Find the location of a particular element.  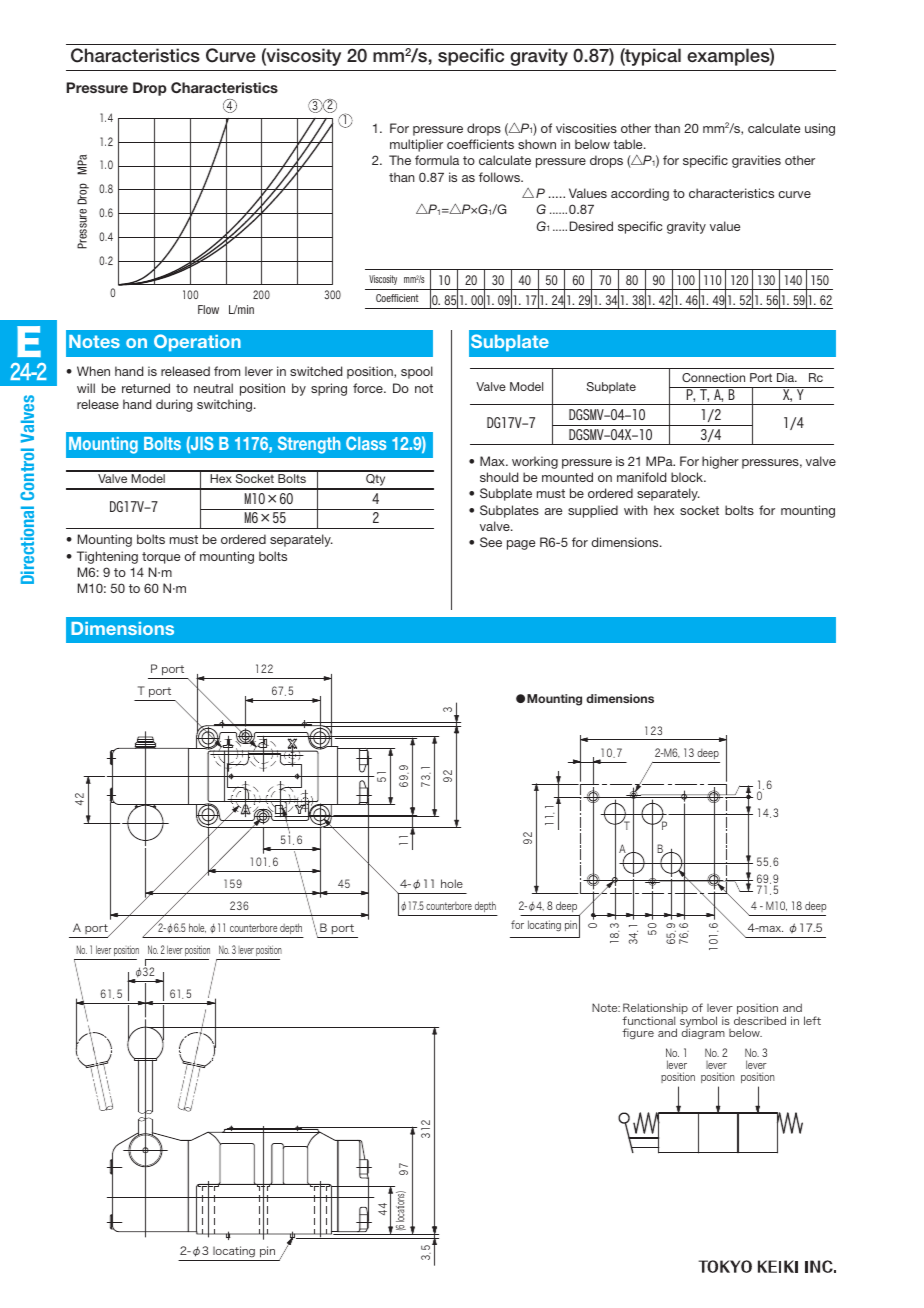

using is located at coordinates (820, 129).
